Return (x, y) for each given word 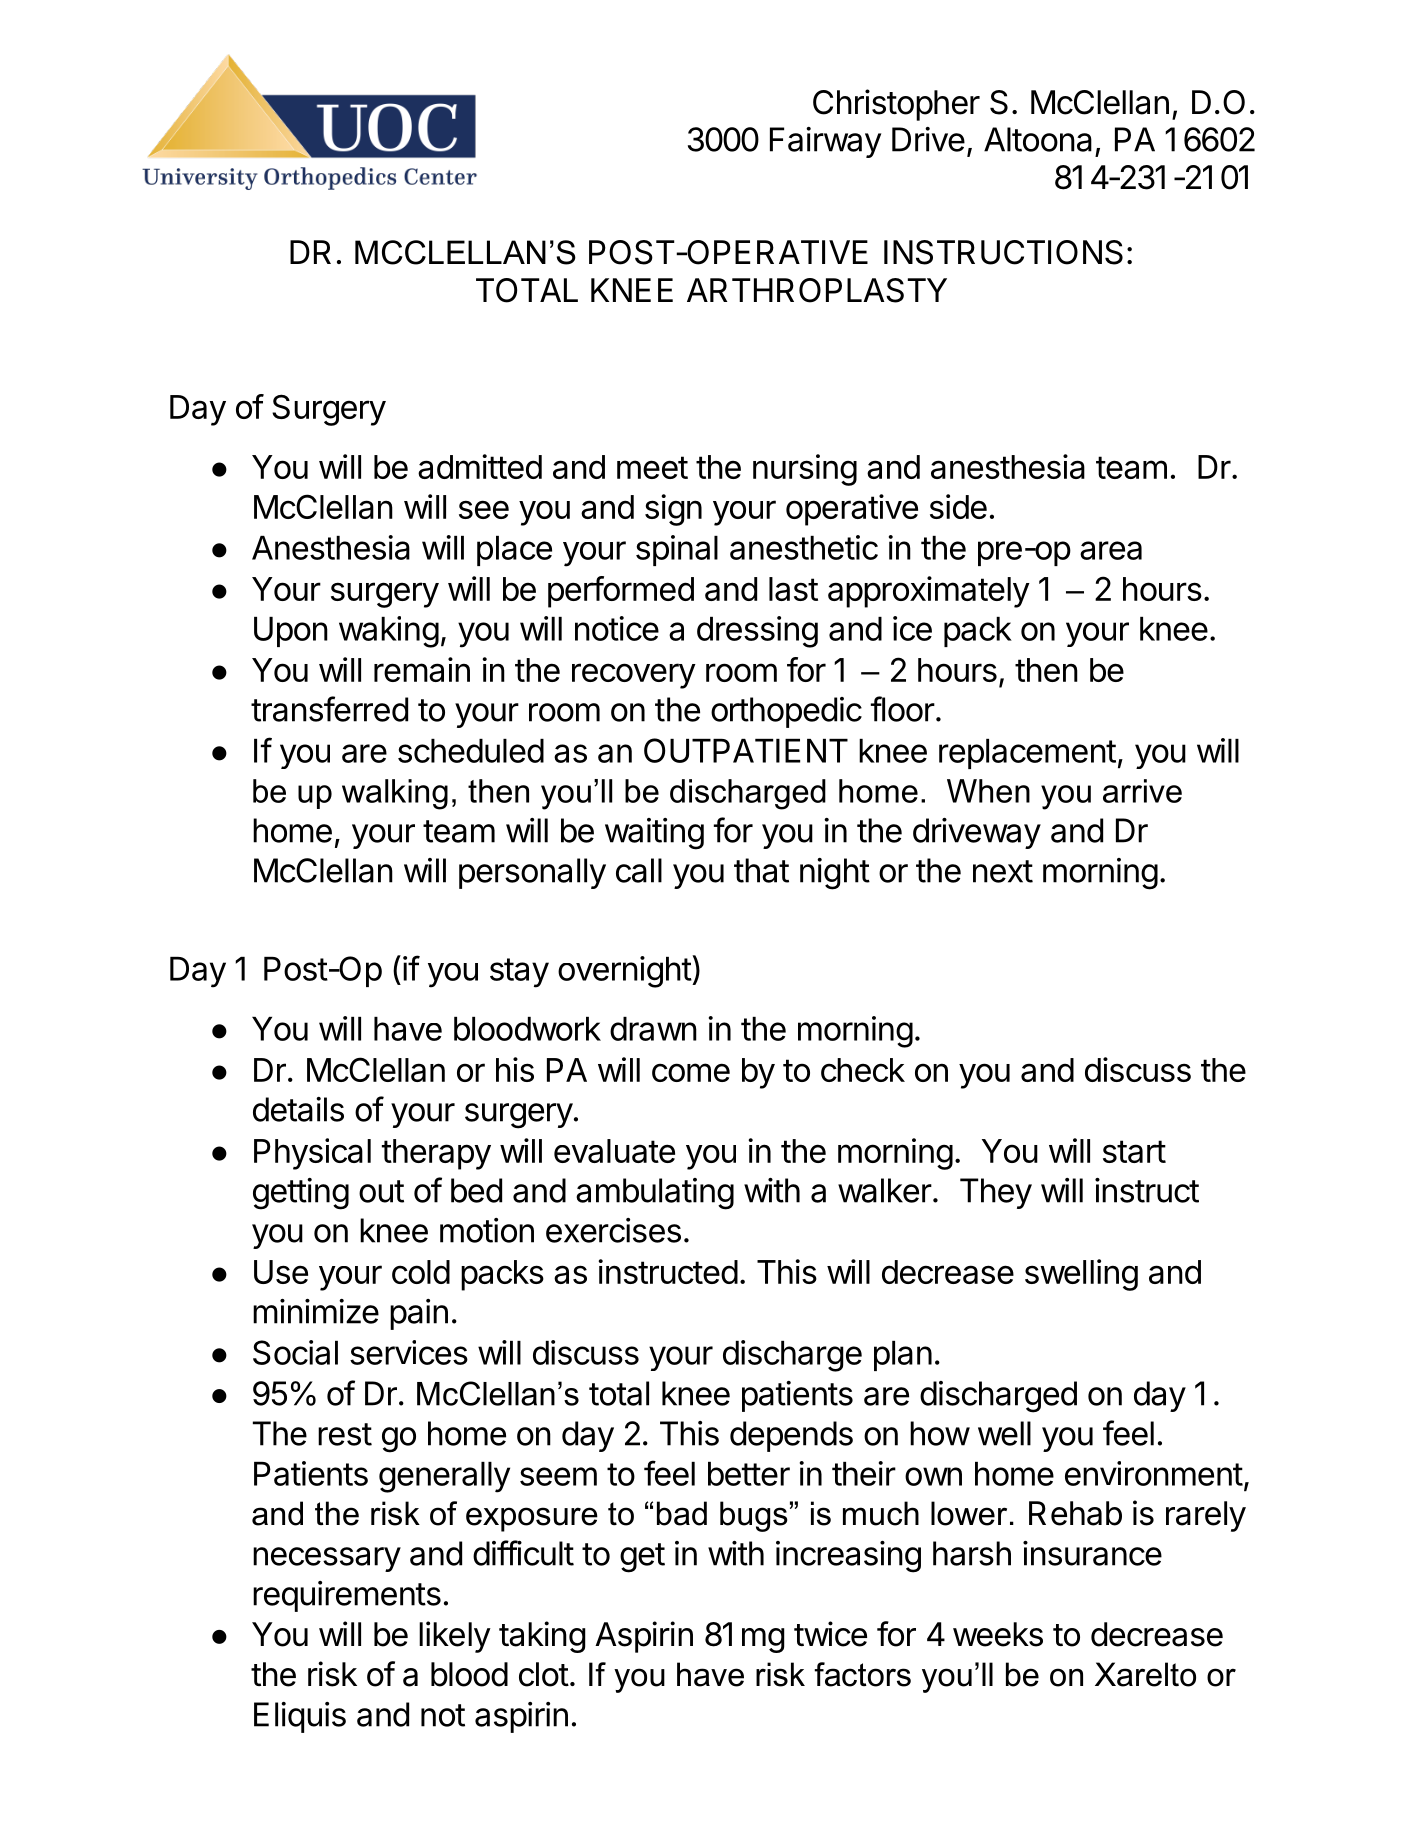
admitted (480, 466)
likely (455, 1637)
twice (830, 1634)
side (958, 506)
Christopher (896, 105)
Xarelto (1145, 1674)
